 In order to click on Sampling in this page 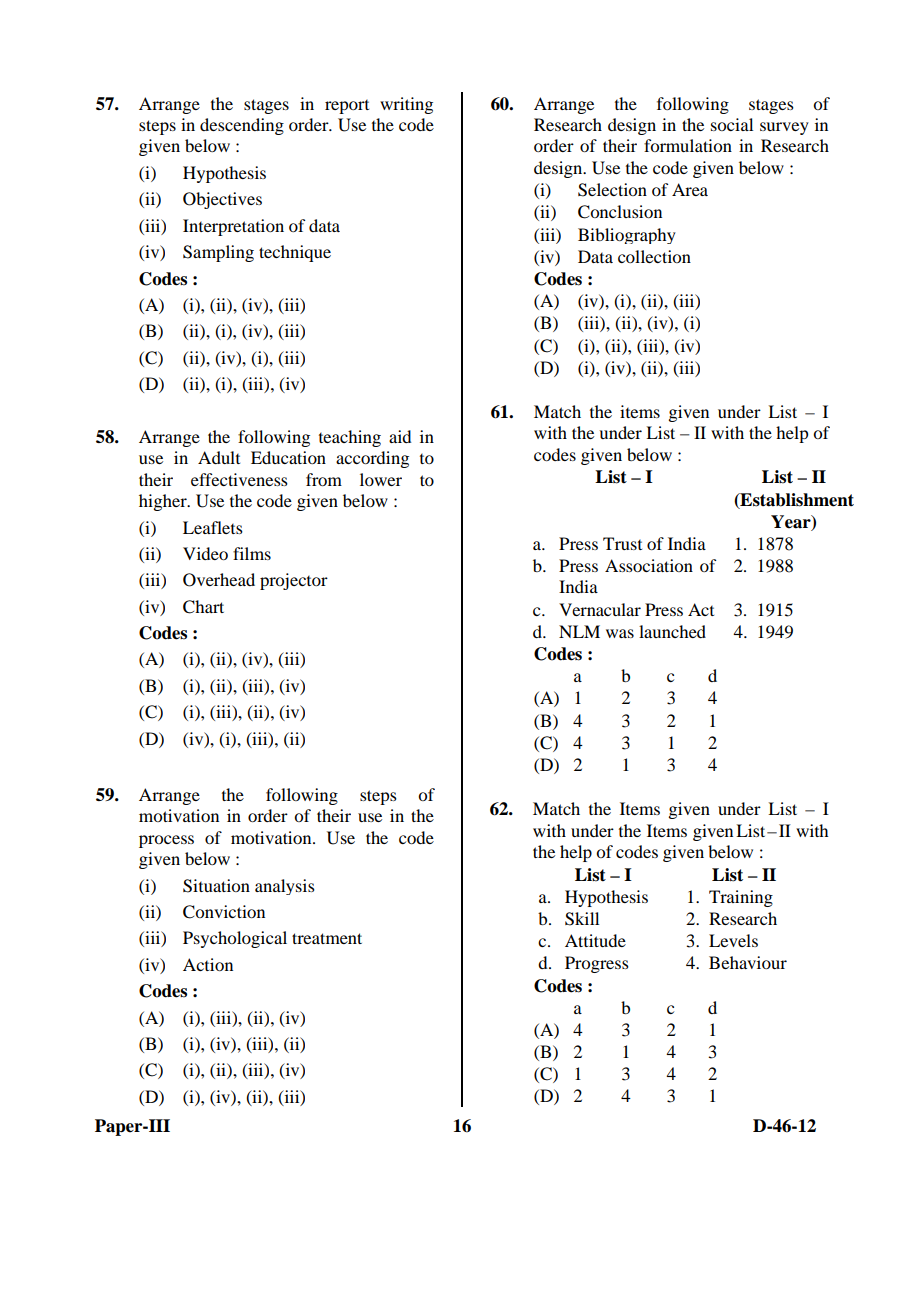, I will do `click(218, 253)`.
